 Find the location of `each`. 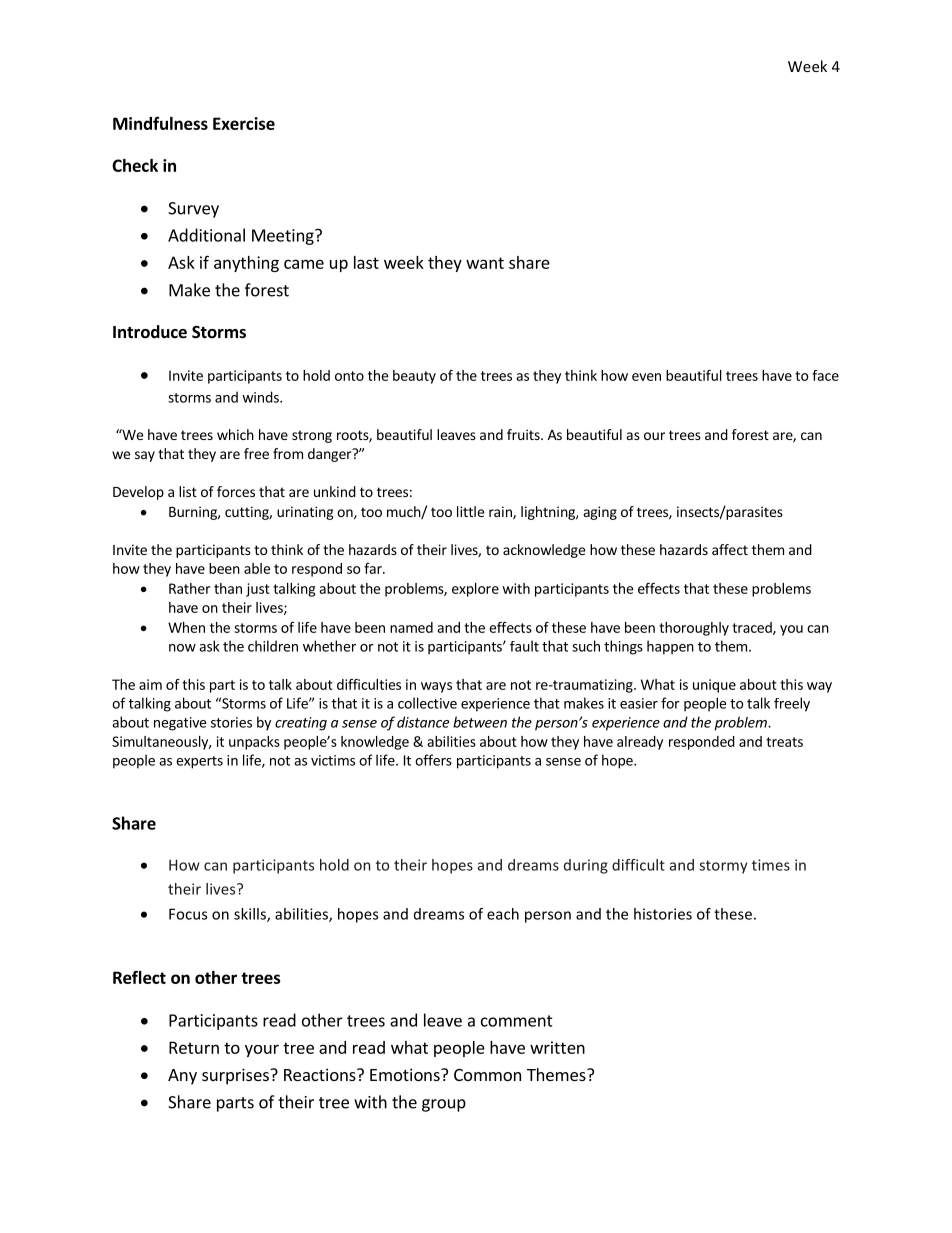

each is located at coordinates (503, 914).
